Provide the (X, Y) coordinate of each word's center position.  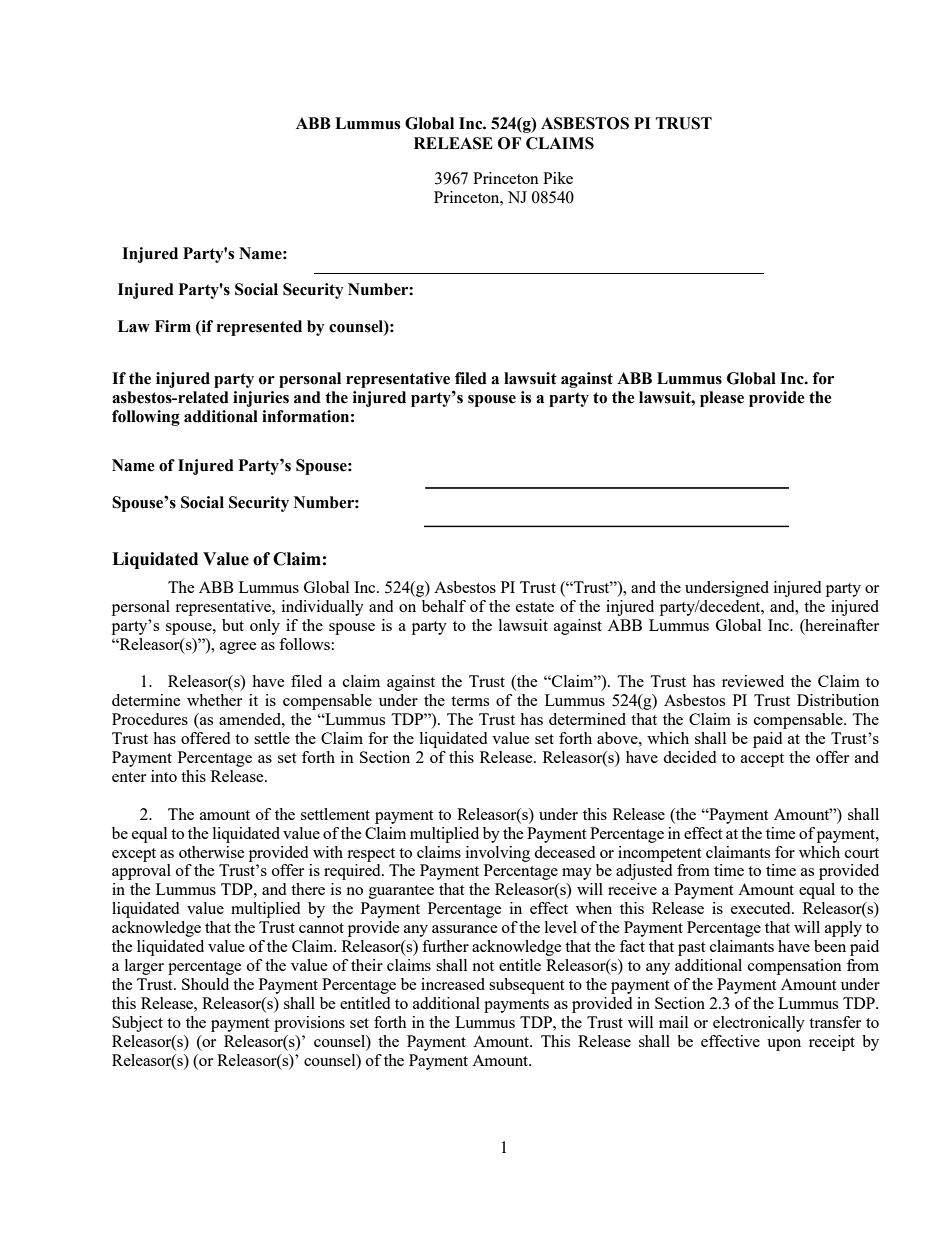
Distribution (838, 700)
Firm (173, 326)
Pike (558, 178)
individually (323, 608)
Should (205, 984)
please (722, 399)
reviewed (753, 681)
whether (214, 700)
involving (498, 854)
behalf (444, 606)
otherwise (212, 852)
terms (470, 701)
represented (259, 328)
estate (535, 607)
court (862, 853)
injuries (261, 399)
